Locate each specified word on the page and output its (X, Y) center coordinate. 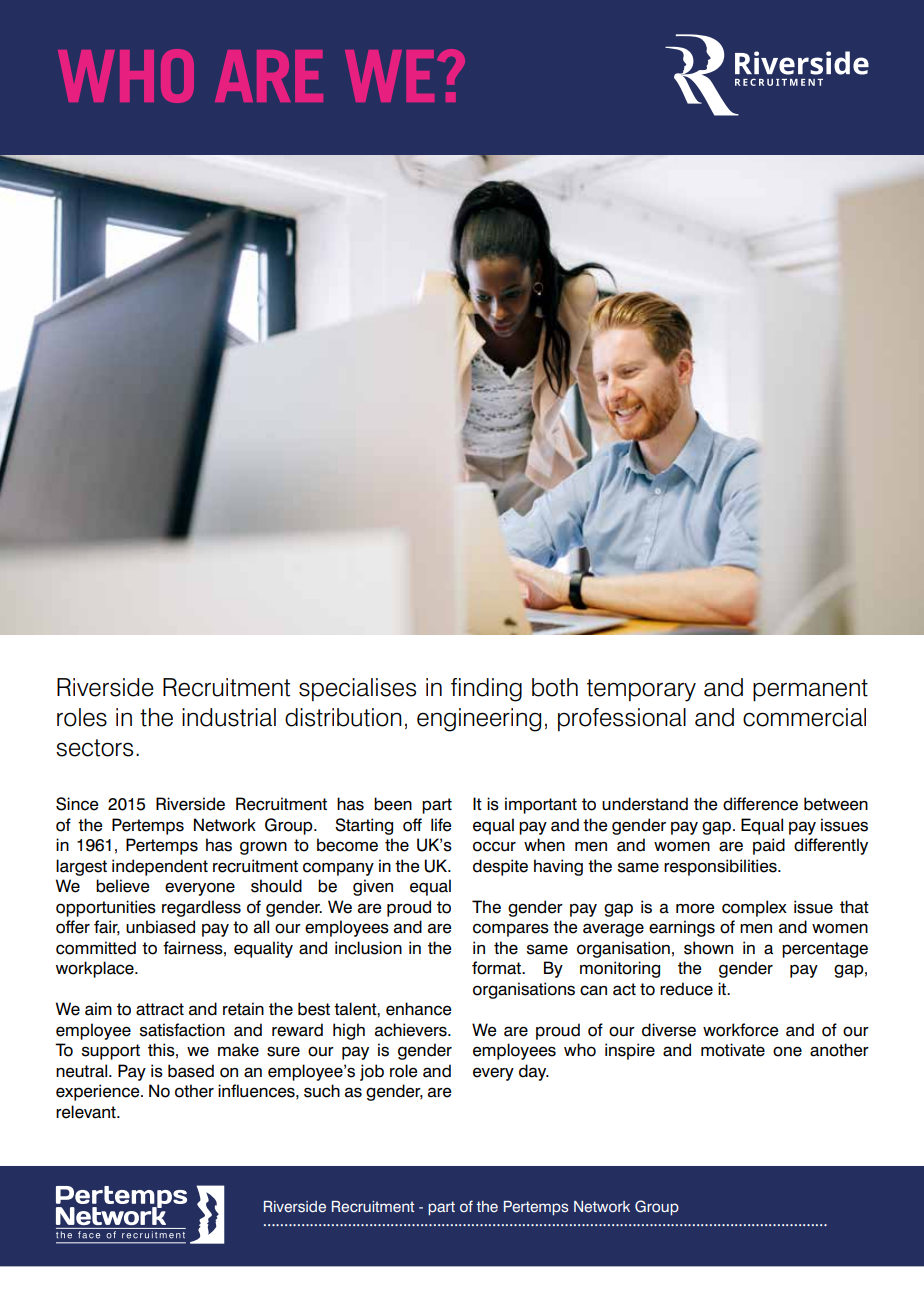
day (534, 1072)
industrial (229, 717)
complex (754, 908)
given (373, 887)
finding (486, 690)
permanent (810, 690)
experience (99, 1092)
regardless (201, 908)
